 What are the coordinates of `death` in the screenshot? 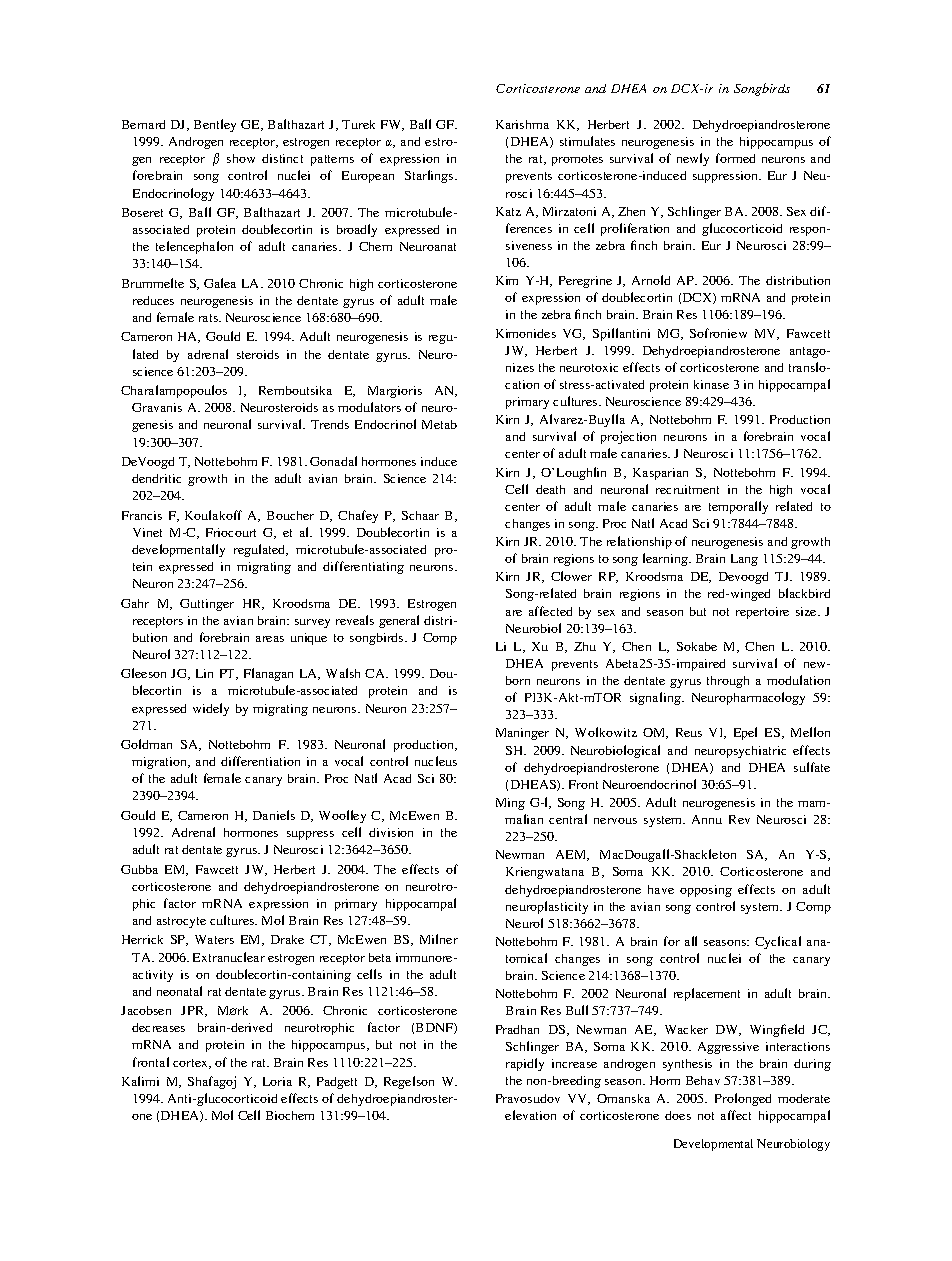 It's located at (550, 489).
